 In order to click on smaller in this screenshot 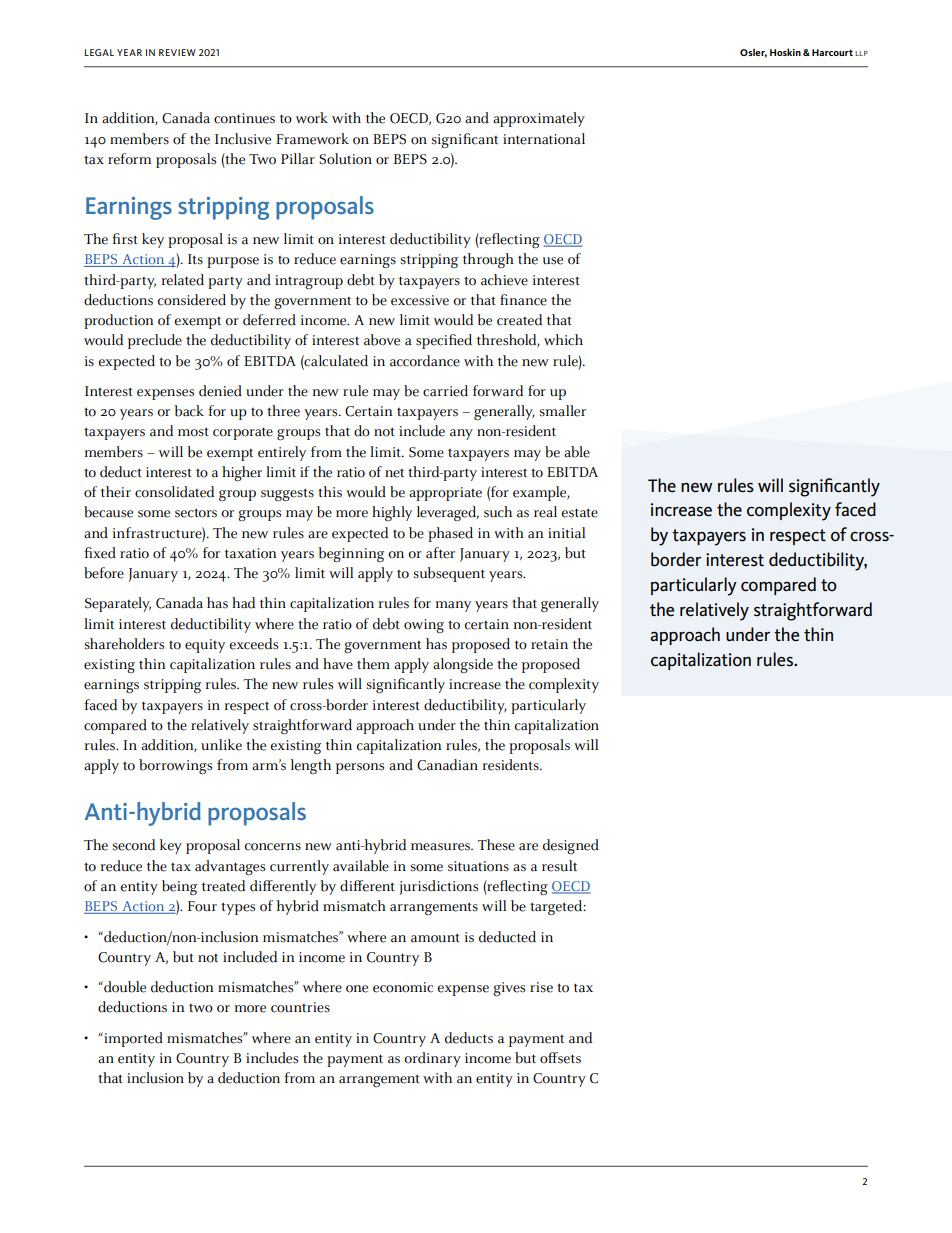, I will do `click(562, 411)`.
